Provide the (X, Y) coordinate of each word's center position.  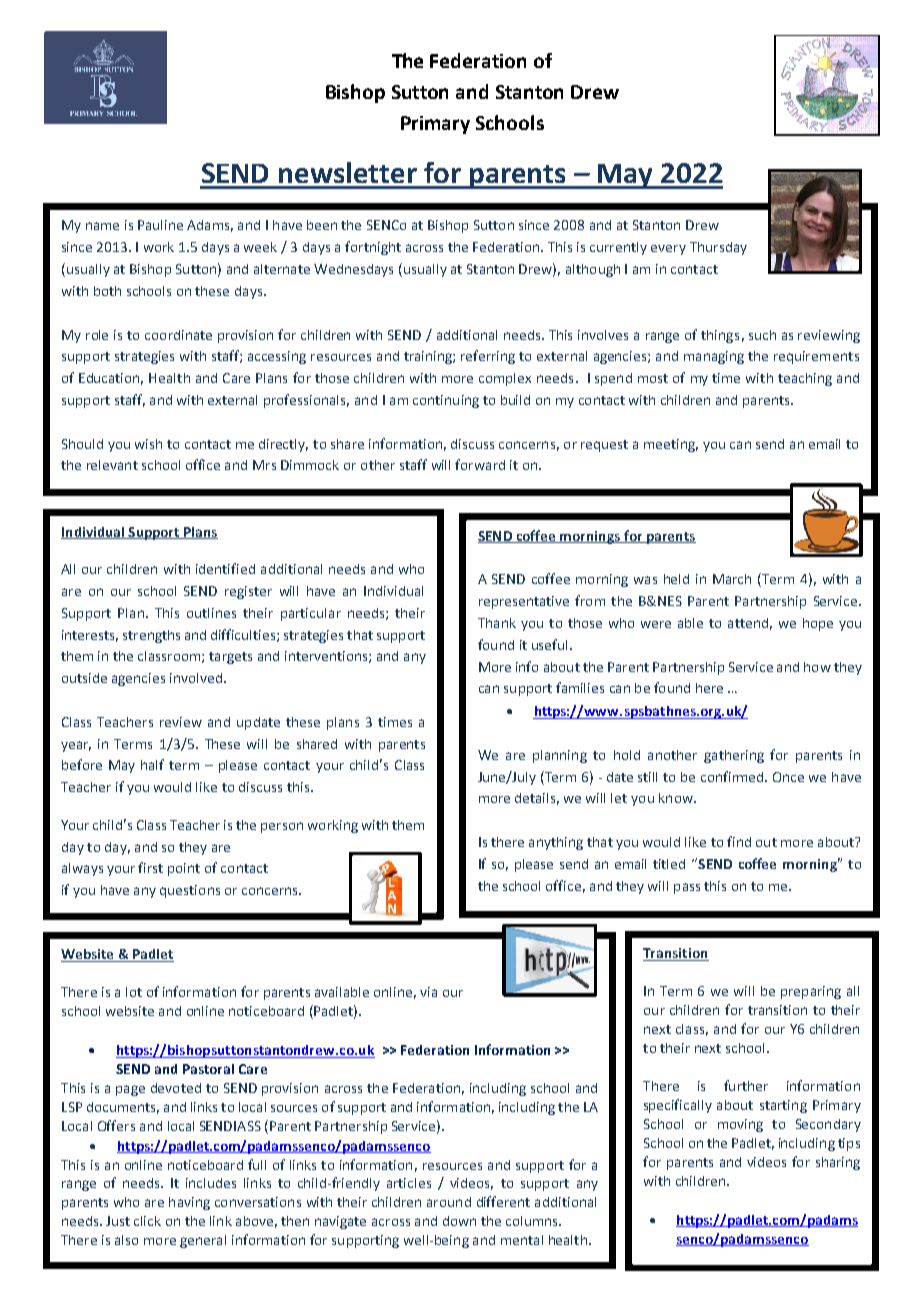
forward (480, 464)
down (459, 1221)
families (580, 687)
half (152, 764)
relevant (112, 465)
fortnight (373, 248)
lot (134, 992)
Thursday (718, 248)
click (147, 1221)
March (732, 579)
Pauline (160, 225)
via (428, 992)
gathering (734, 756)
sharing (838, 1163)
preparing (811, 992)
